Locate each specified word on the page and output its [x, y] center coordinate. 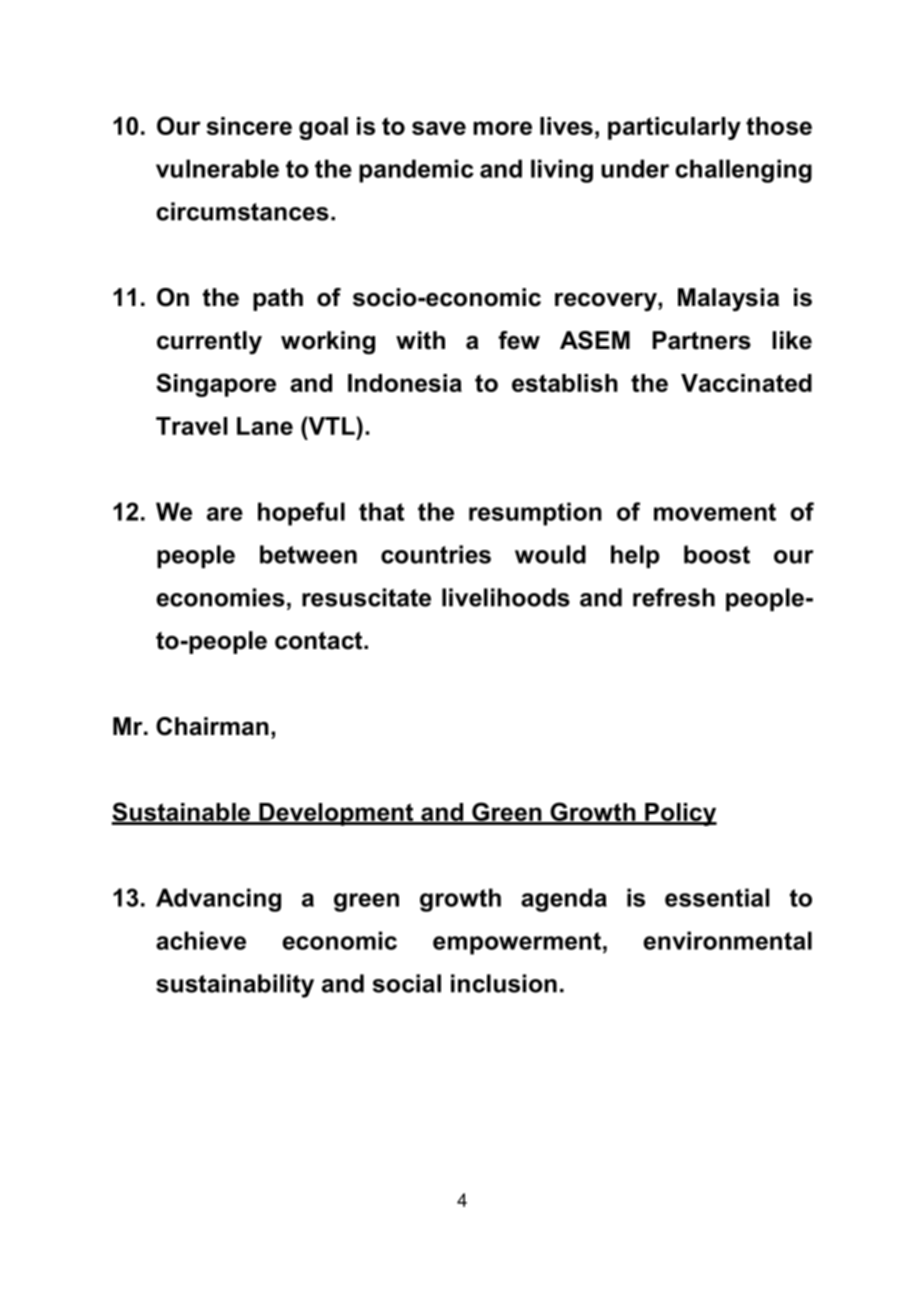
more [502, 128]
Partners [702, 340]
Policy [680, 814]
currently [209, 343]
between [308, 554]
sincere [249, 126]
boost [717, 554]
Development [336, 814]
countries [436, 554]
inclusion [504, 983]
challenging [744, 171]
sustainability [235, 986]
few [519, 340]
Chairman [212, 726]
